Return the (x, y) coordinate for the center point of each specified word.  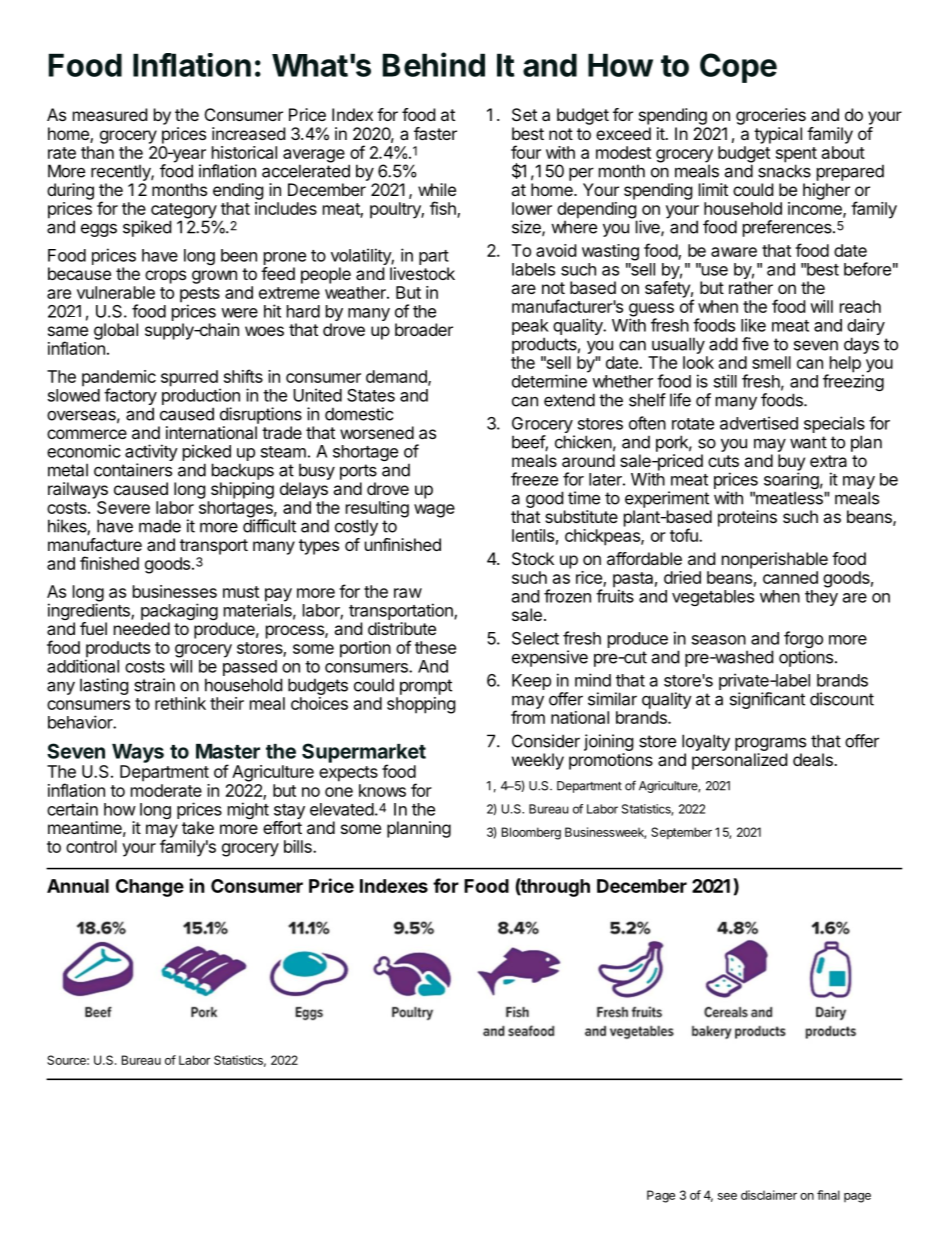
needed (142, 628)
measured (110, 114)
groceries (771, 116)
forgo (803, 641)
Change (150, 888)
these (435, 647)
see (727, 1196)
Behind (434, 64)
